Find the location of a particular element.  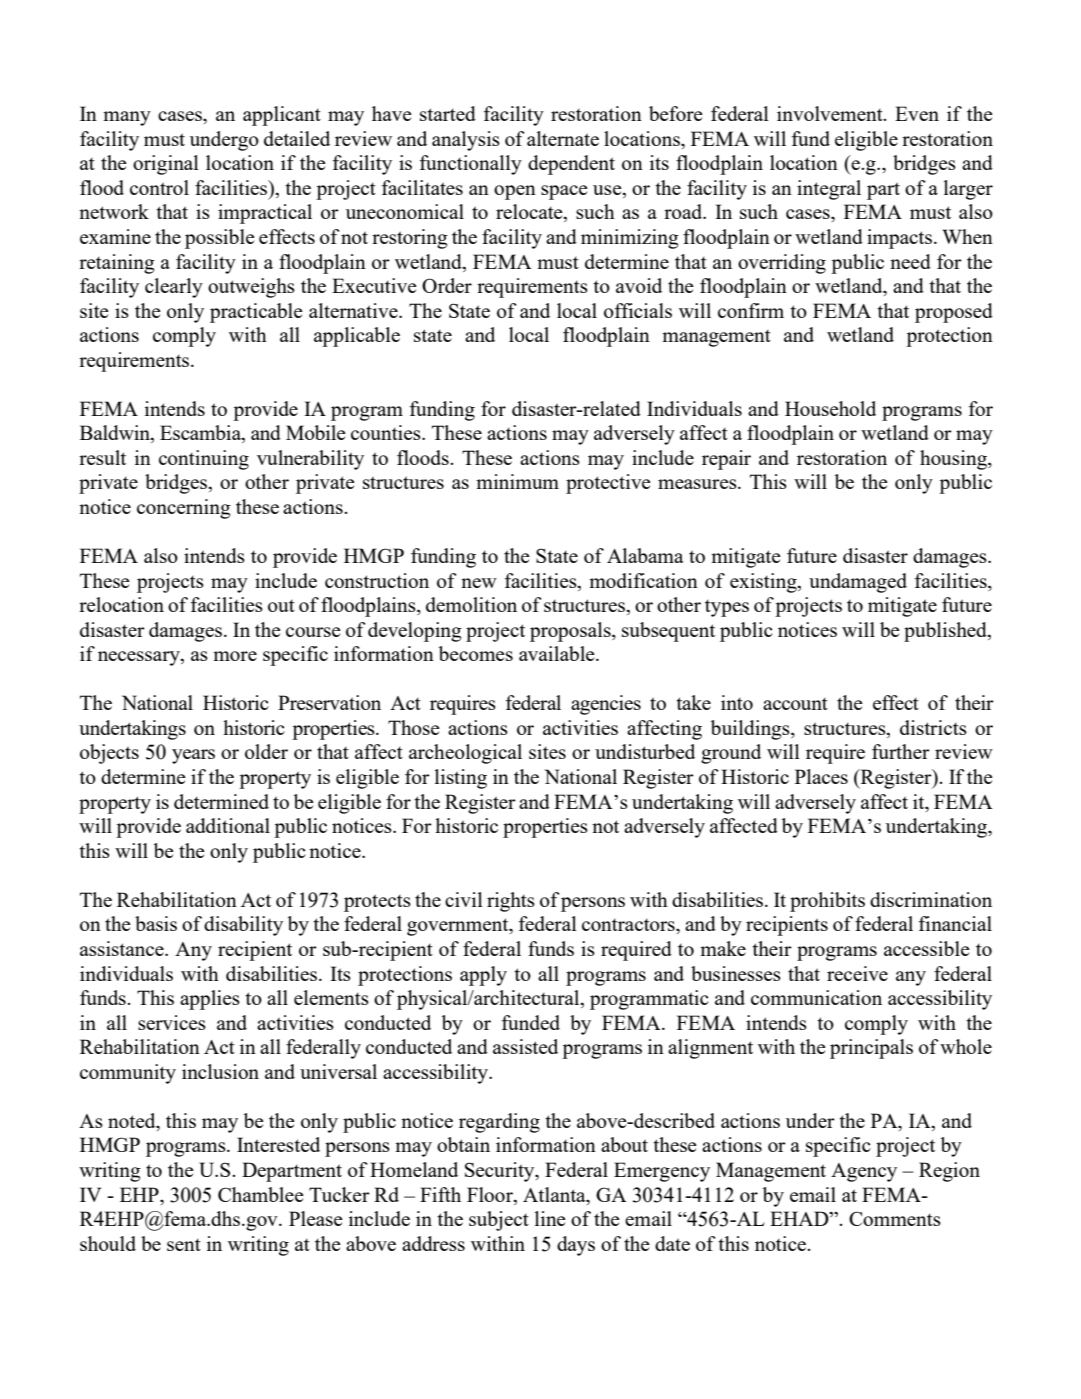

involvement is located at coordinates (831, 113).
